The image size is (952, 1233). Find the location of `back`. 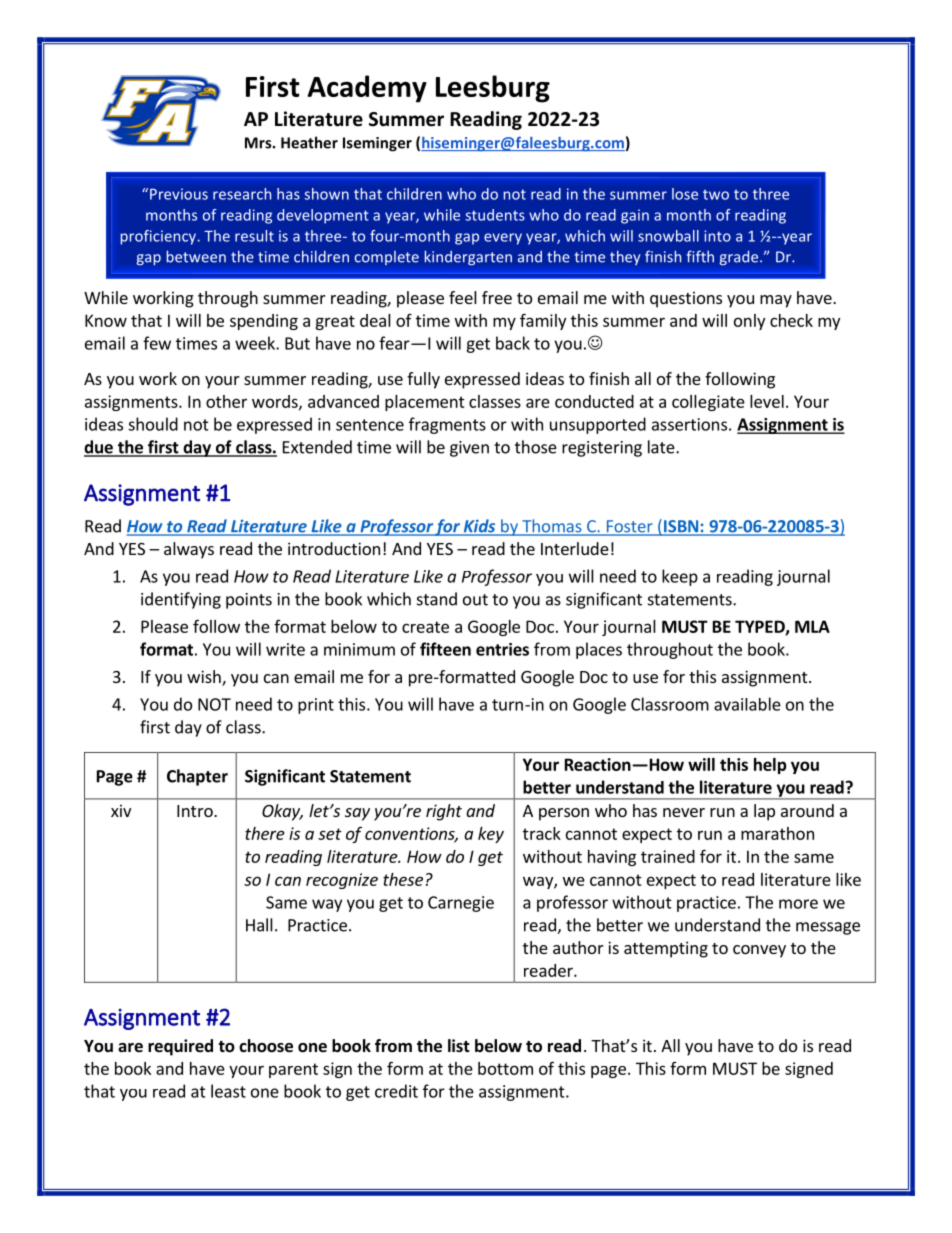

back is located at coordinates (513, 343).
